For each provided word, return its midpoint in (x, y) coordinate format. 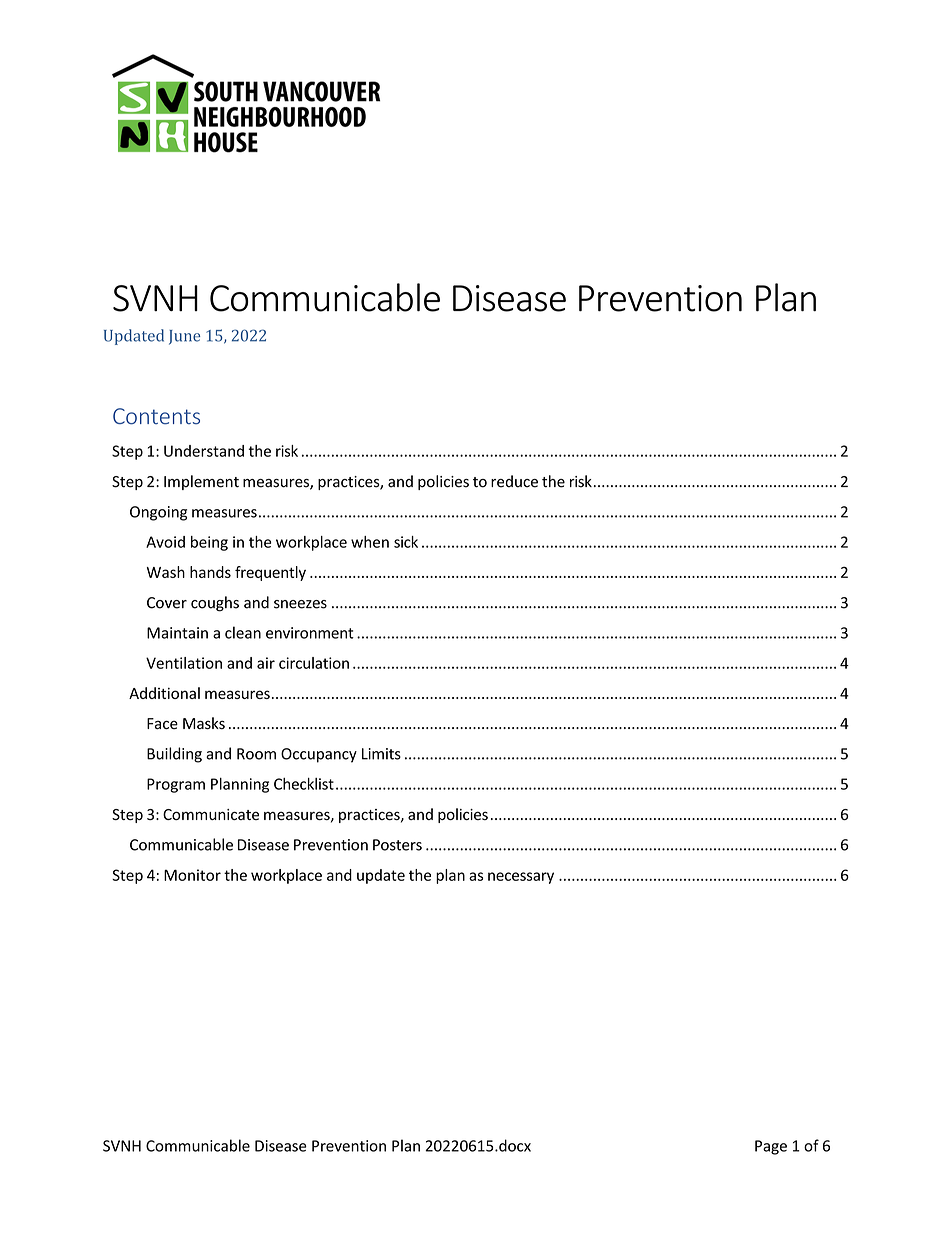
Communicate (211, 814)
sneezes (300, 604)
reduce (514, 481)
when (370, 542)
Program (176, 785)
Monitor (192, 875)
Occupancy (319, 755)
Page (771, 1147)
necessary (521, 878)
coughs (215, 604)
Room (256, 754)
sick (406, 542)
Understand (204, 451)
